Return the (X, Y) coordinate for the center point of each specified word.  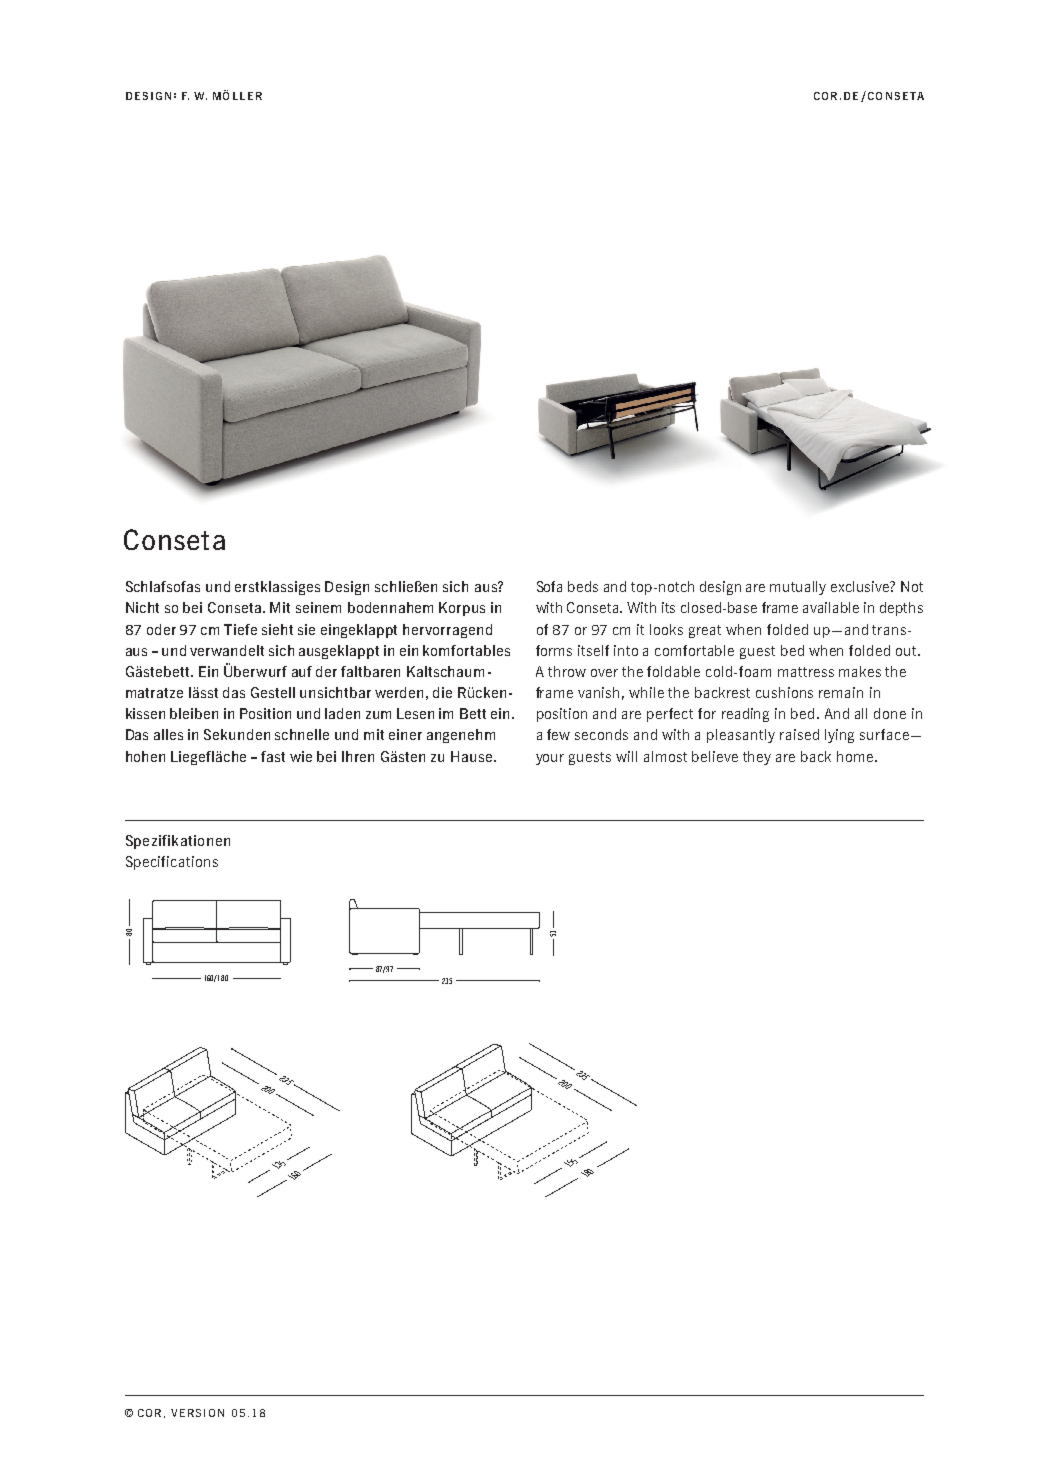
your (550, 759)
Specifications (172, 863)
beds (583, 586)
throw (567, 671)
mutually (798, 588)
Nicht (142, 607)
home (856, 756)
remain (841, 692)
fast (273, 756)
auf (302, 671)
